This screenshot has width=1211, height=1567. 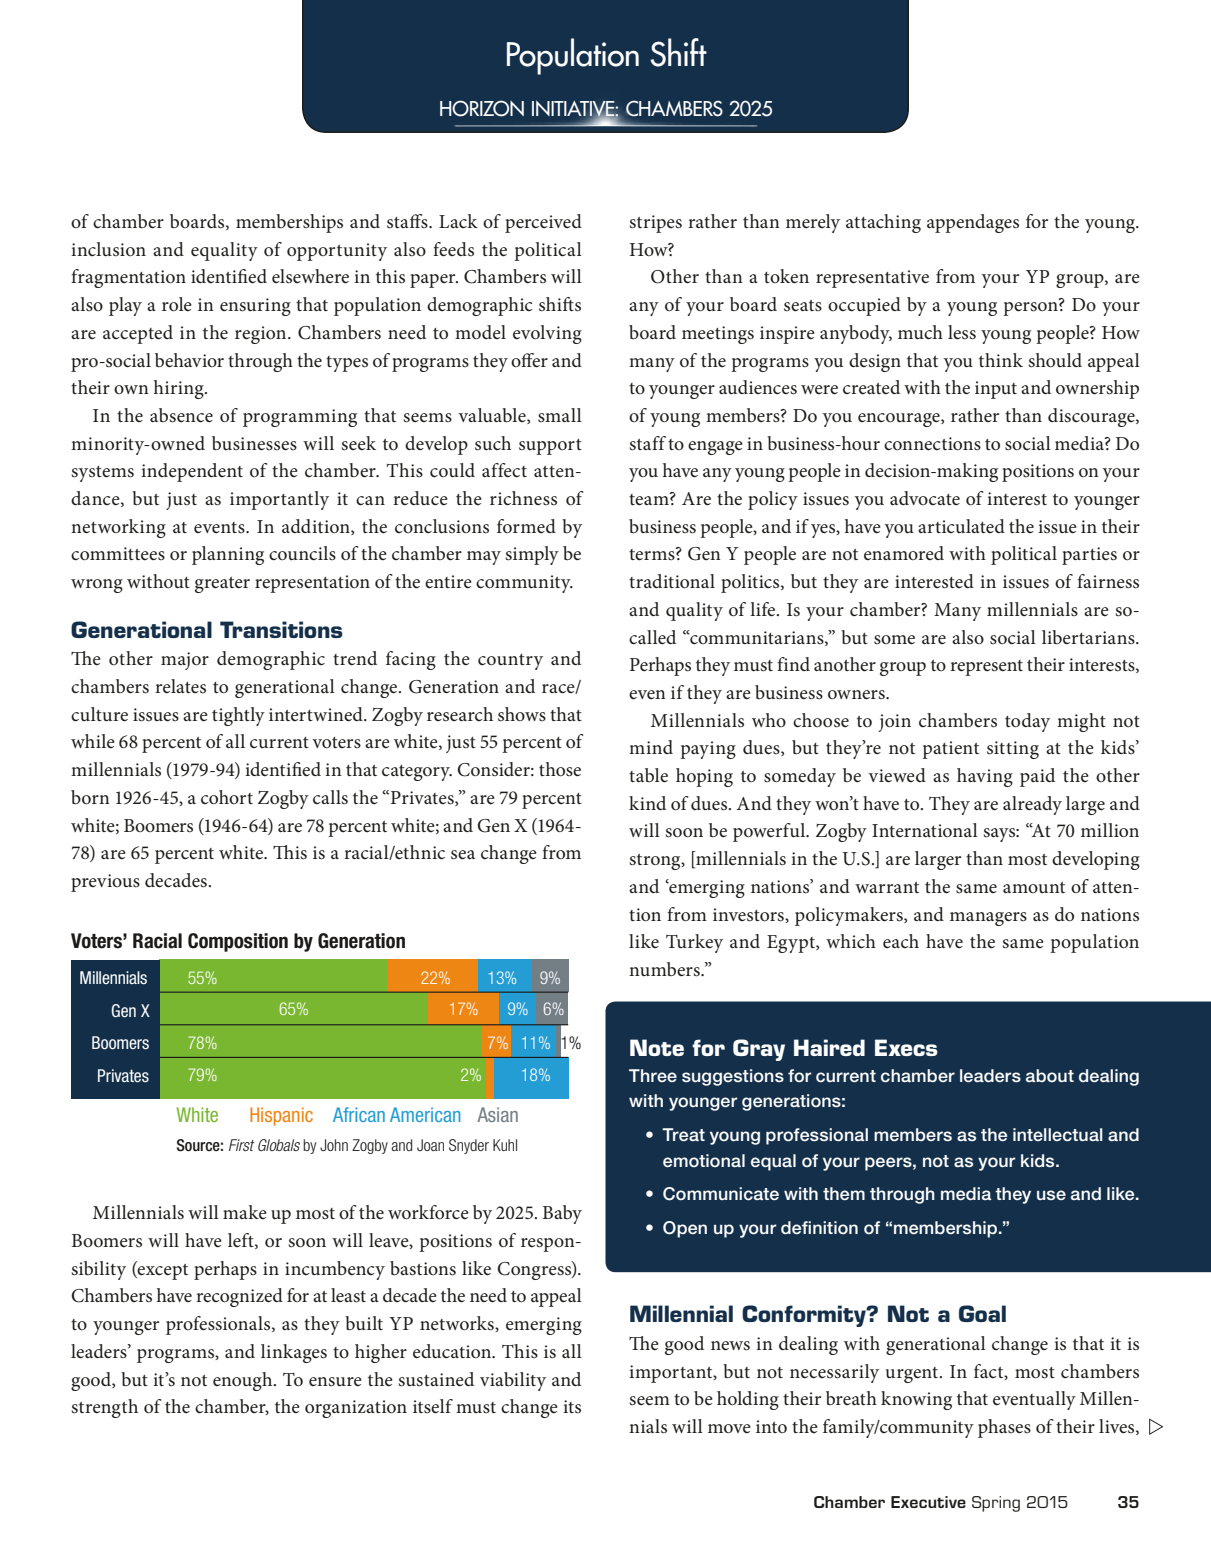 What do you see at coordinates (961, 526) in the screenshot?
I see `articulated` at bounding box center [961, 526].
